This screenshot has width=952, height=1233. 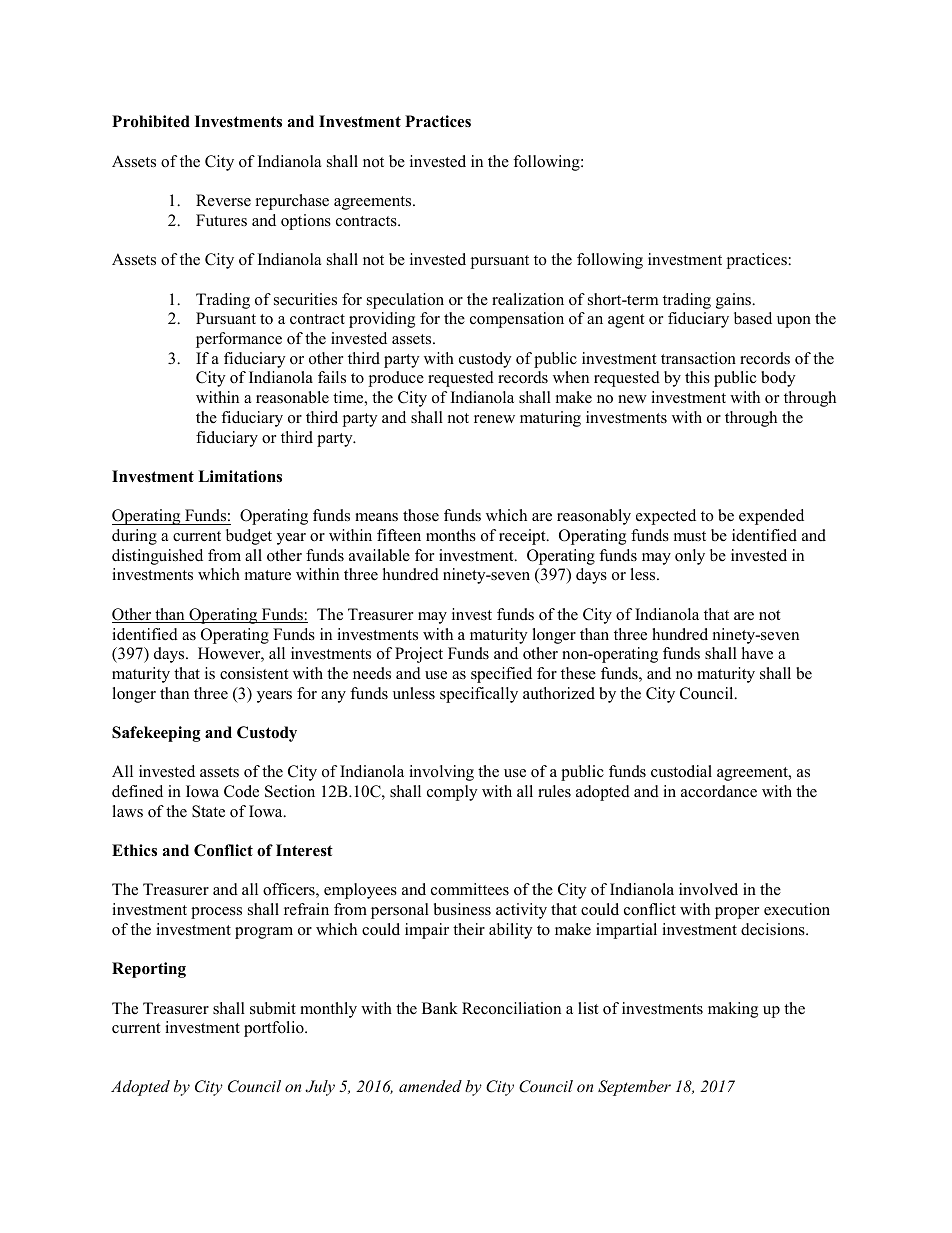 What do you see at coordinates (275, 1029) in the screenshot?
I see `portfolio` at bounding box center [275, 1029].
